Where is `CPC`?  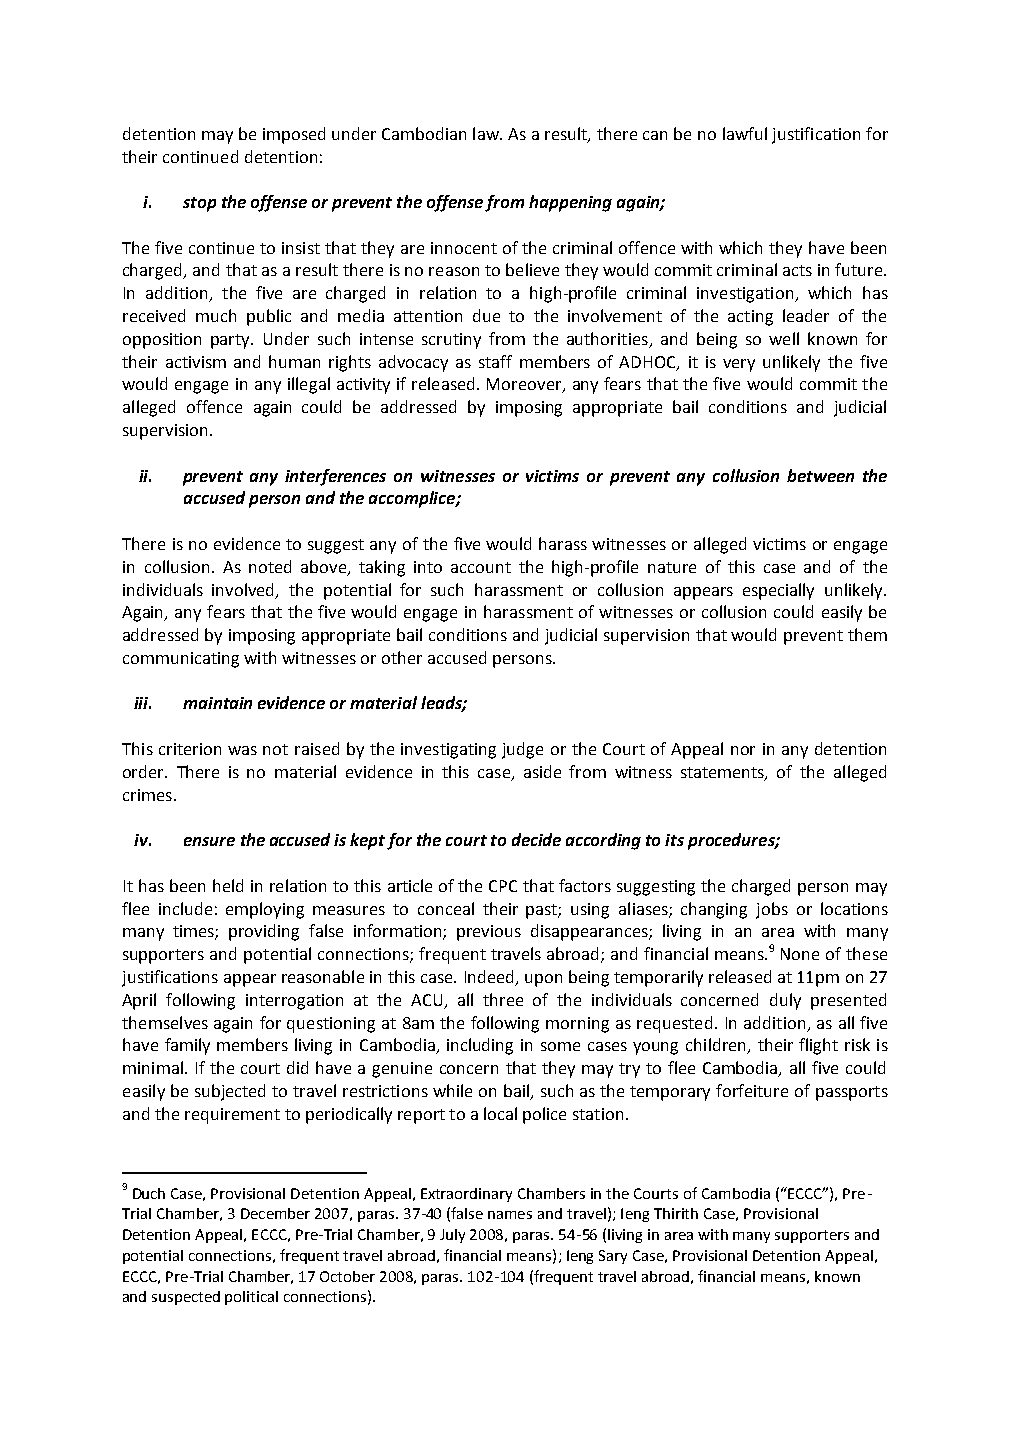 CPC is located at coordinates (503, 886).
